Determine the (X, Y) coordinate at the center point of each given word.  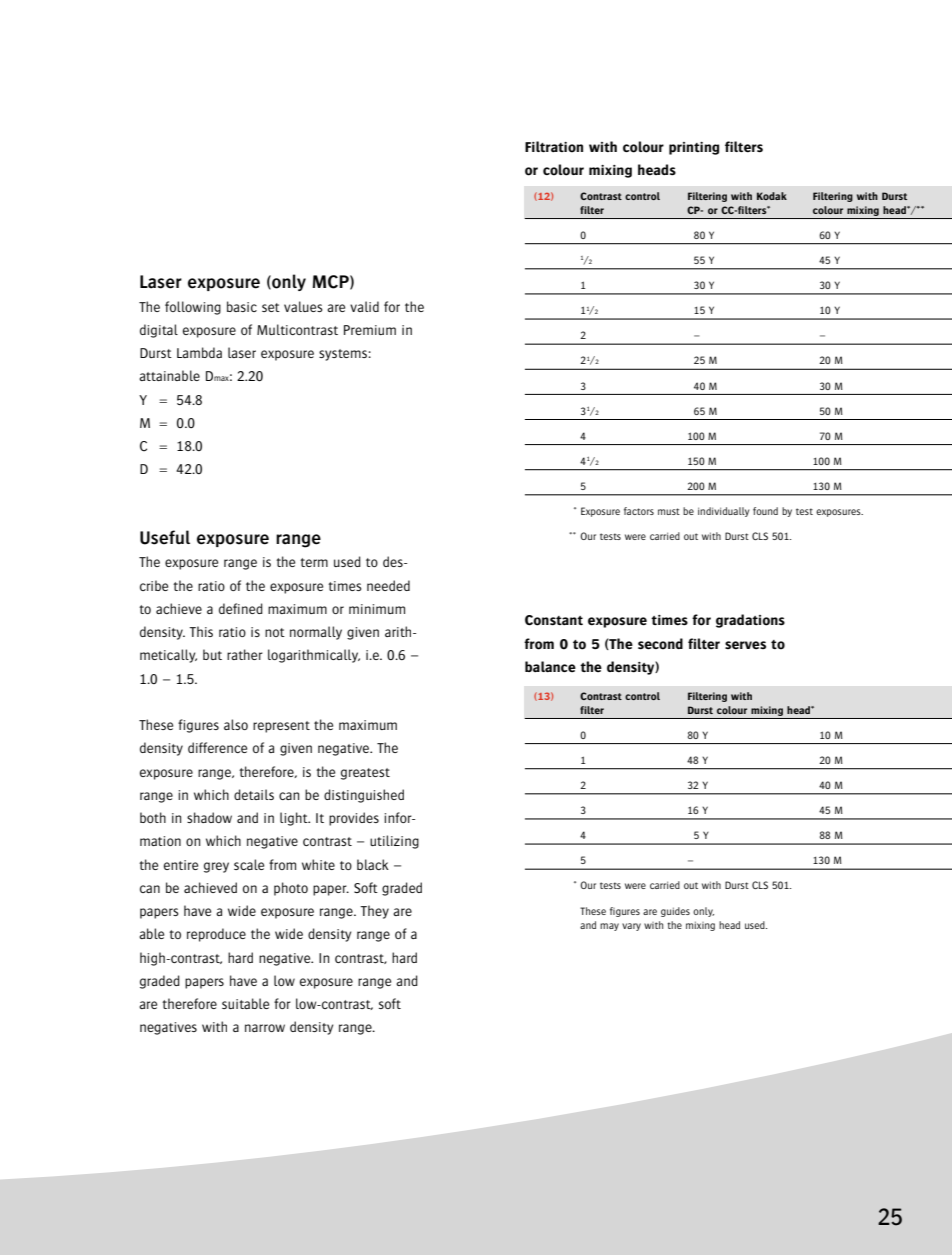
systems (344, 355)
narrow (265, 1028)
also (236, 724)
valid (364, 306)
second (660, 644)
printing (694, 148)
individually (724, 512)
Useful (165, 537)
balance (550, 667)
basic (242, 306)
